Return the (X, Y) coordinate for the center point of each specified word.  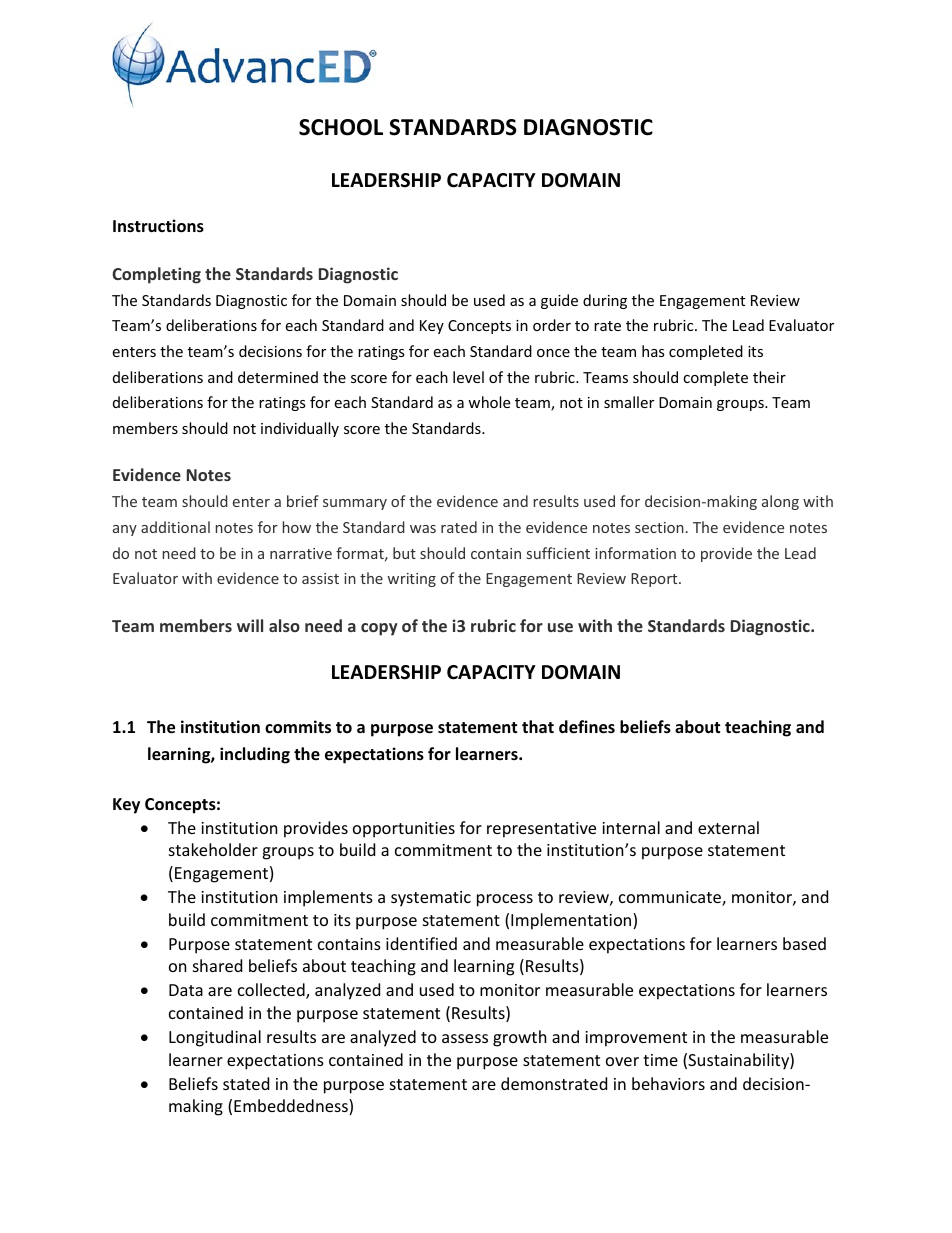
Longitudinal (215, 1038)
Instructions (158, 226)
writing (412, 580)
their (769, 377)
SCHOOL (341, 127)
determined (278, 377)
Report (655, 580)
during (605, 301)
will (250, 625)
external (728, 827)
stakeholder (213, 849)
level (468, 377)
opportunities (404, 830)
